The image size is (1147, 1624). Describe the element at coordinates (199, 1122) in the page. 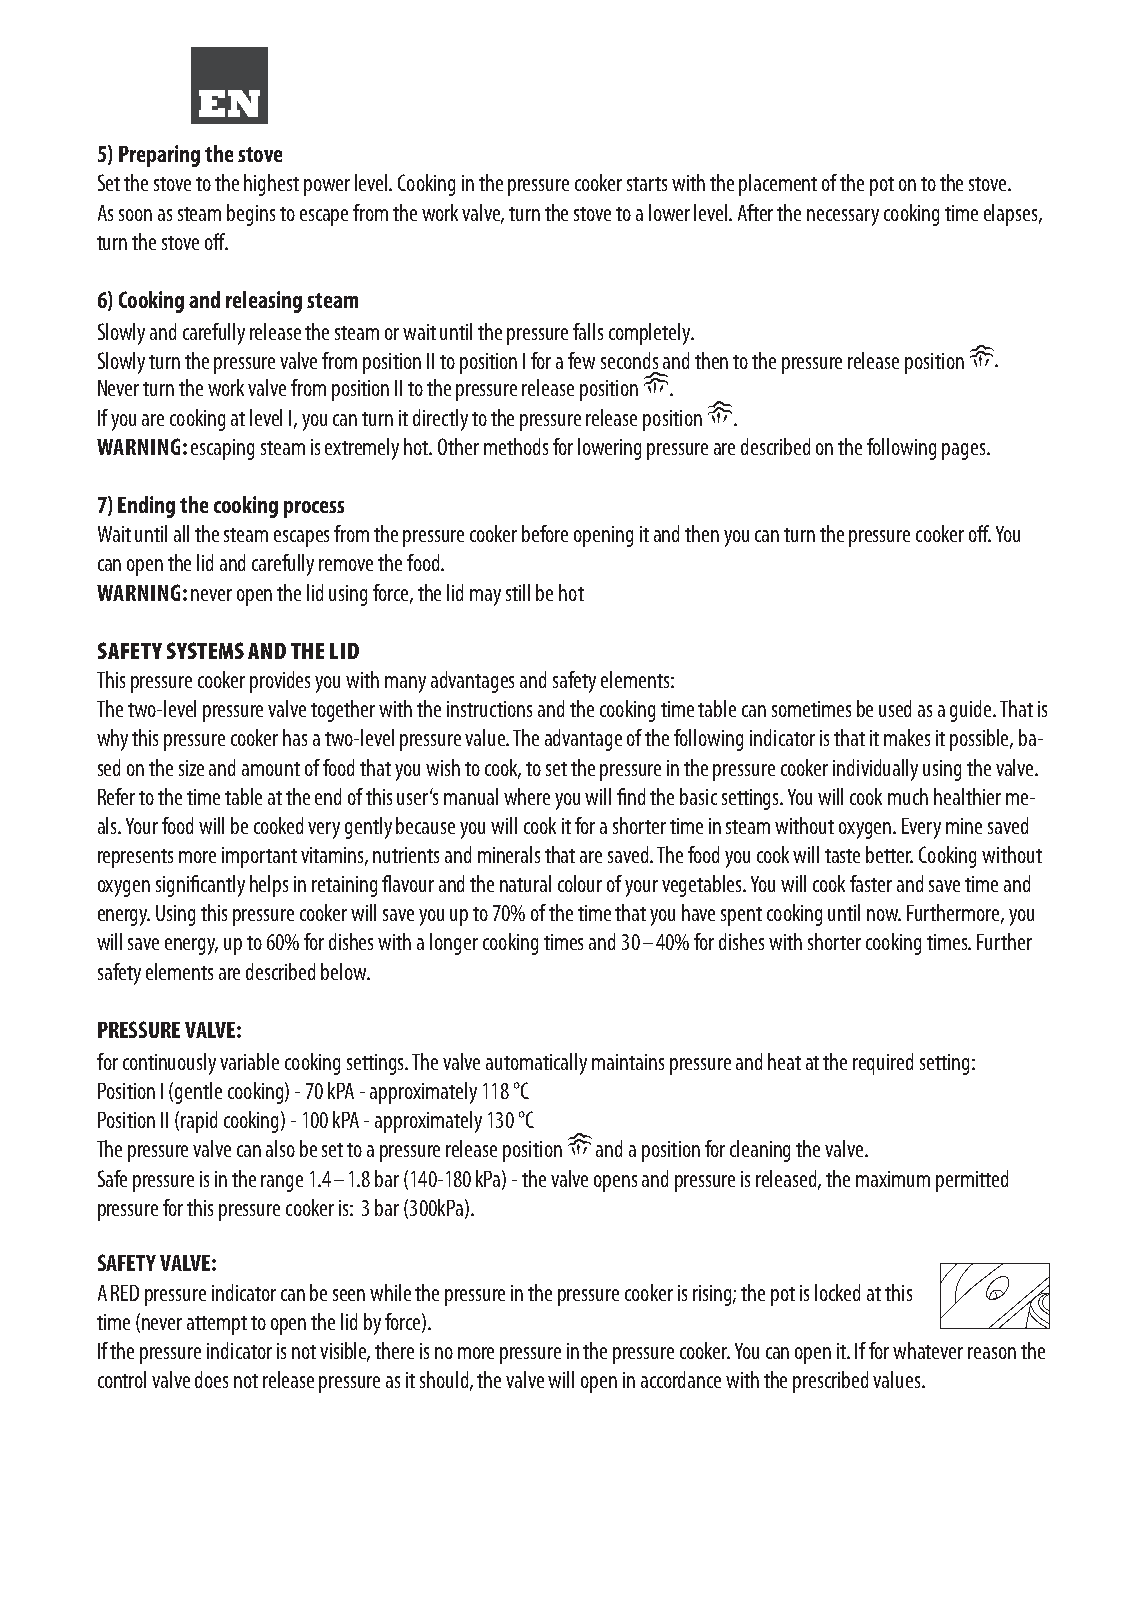

I see `rapid` at that location.
